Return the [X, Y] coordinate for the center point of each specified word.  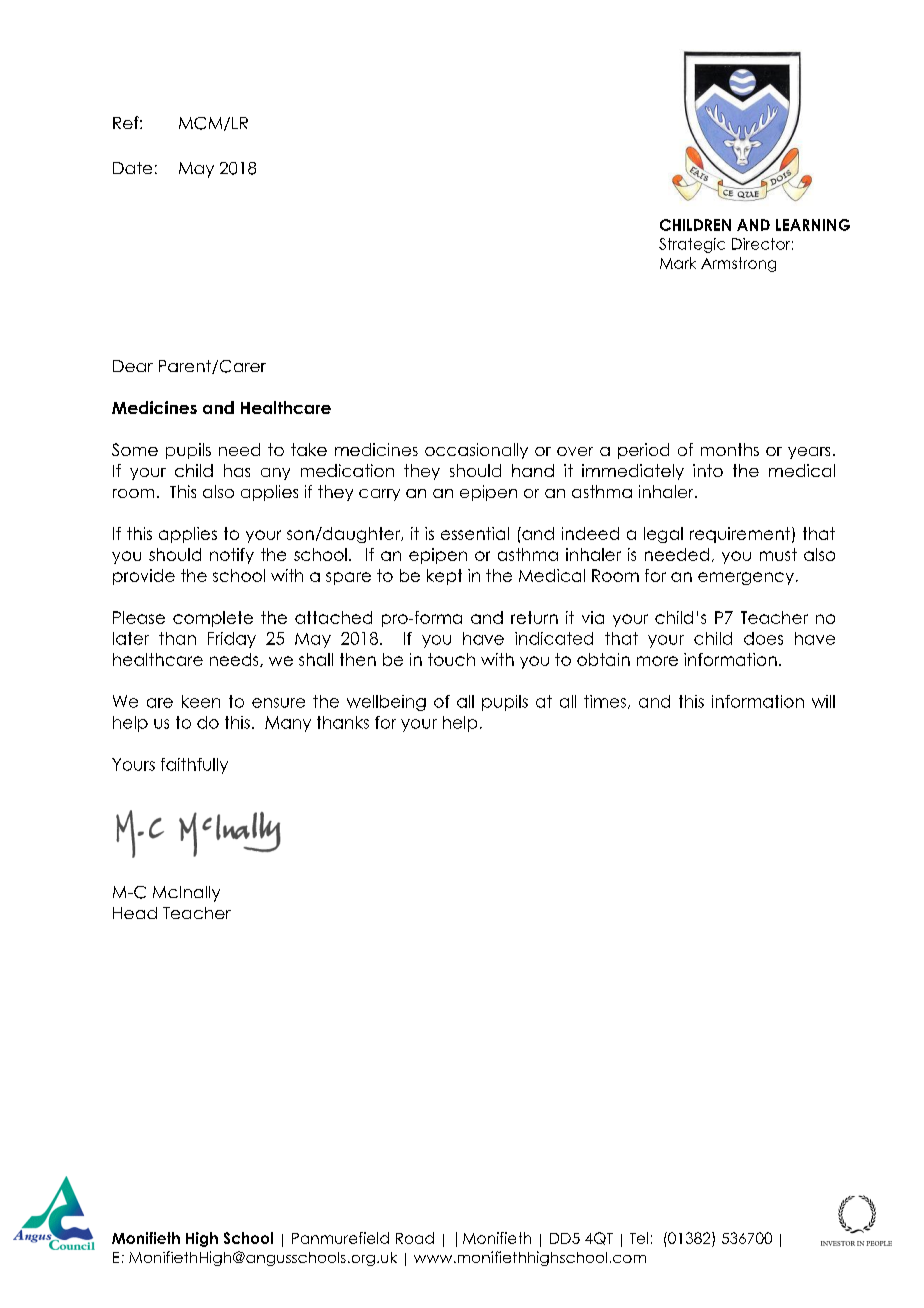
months [730, 449]
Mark [678, 263]
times [605, 701]
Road [415, 1238]
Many [288, 724]
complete [213, 619]
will [823, 701]
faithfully [194, 766]
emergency [746, 578]
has [237, 470]
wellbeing [386, 703]
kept [444, 577]
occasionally [476, 451]
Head [135, 913]
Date [132, 168]
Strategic [692, 245]
